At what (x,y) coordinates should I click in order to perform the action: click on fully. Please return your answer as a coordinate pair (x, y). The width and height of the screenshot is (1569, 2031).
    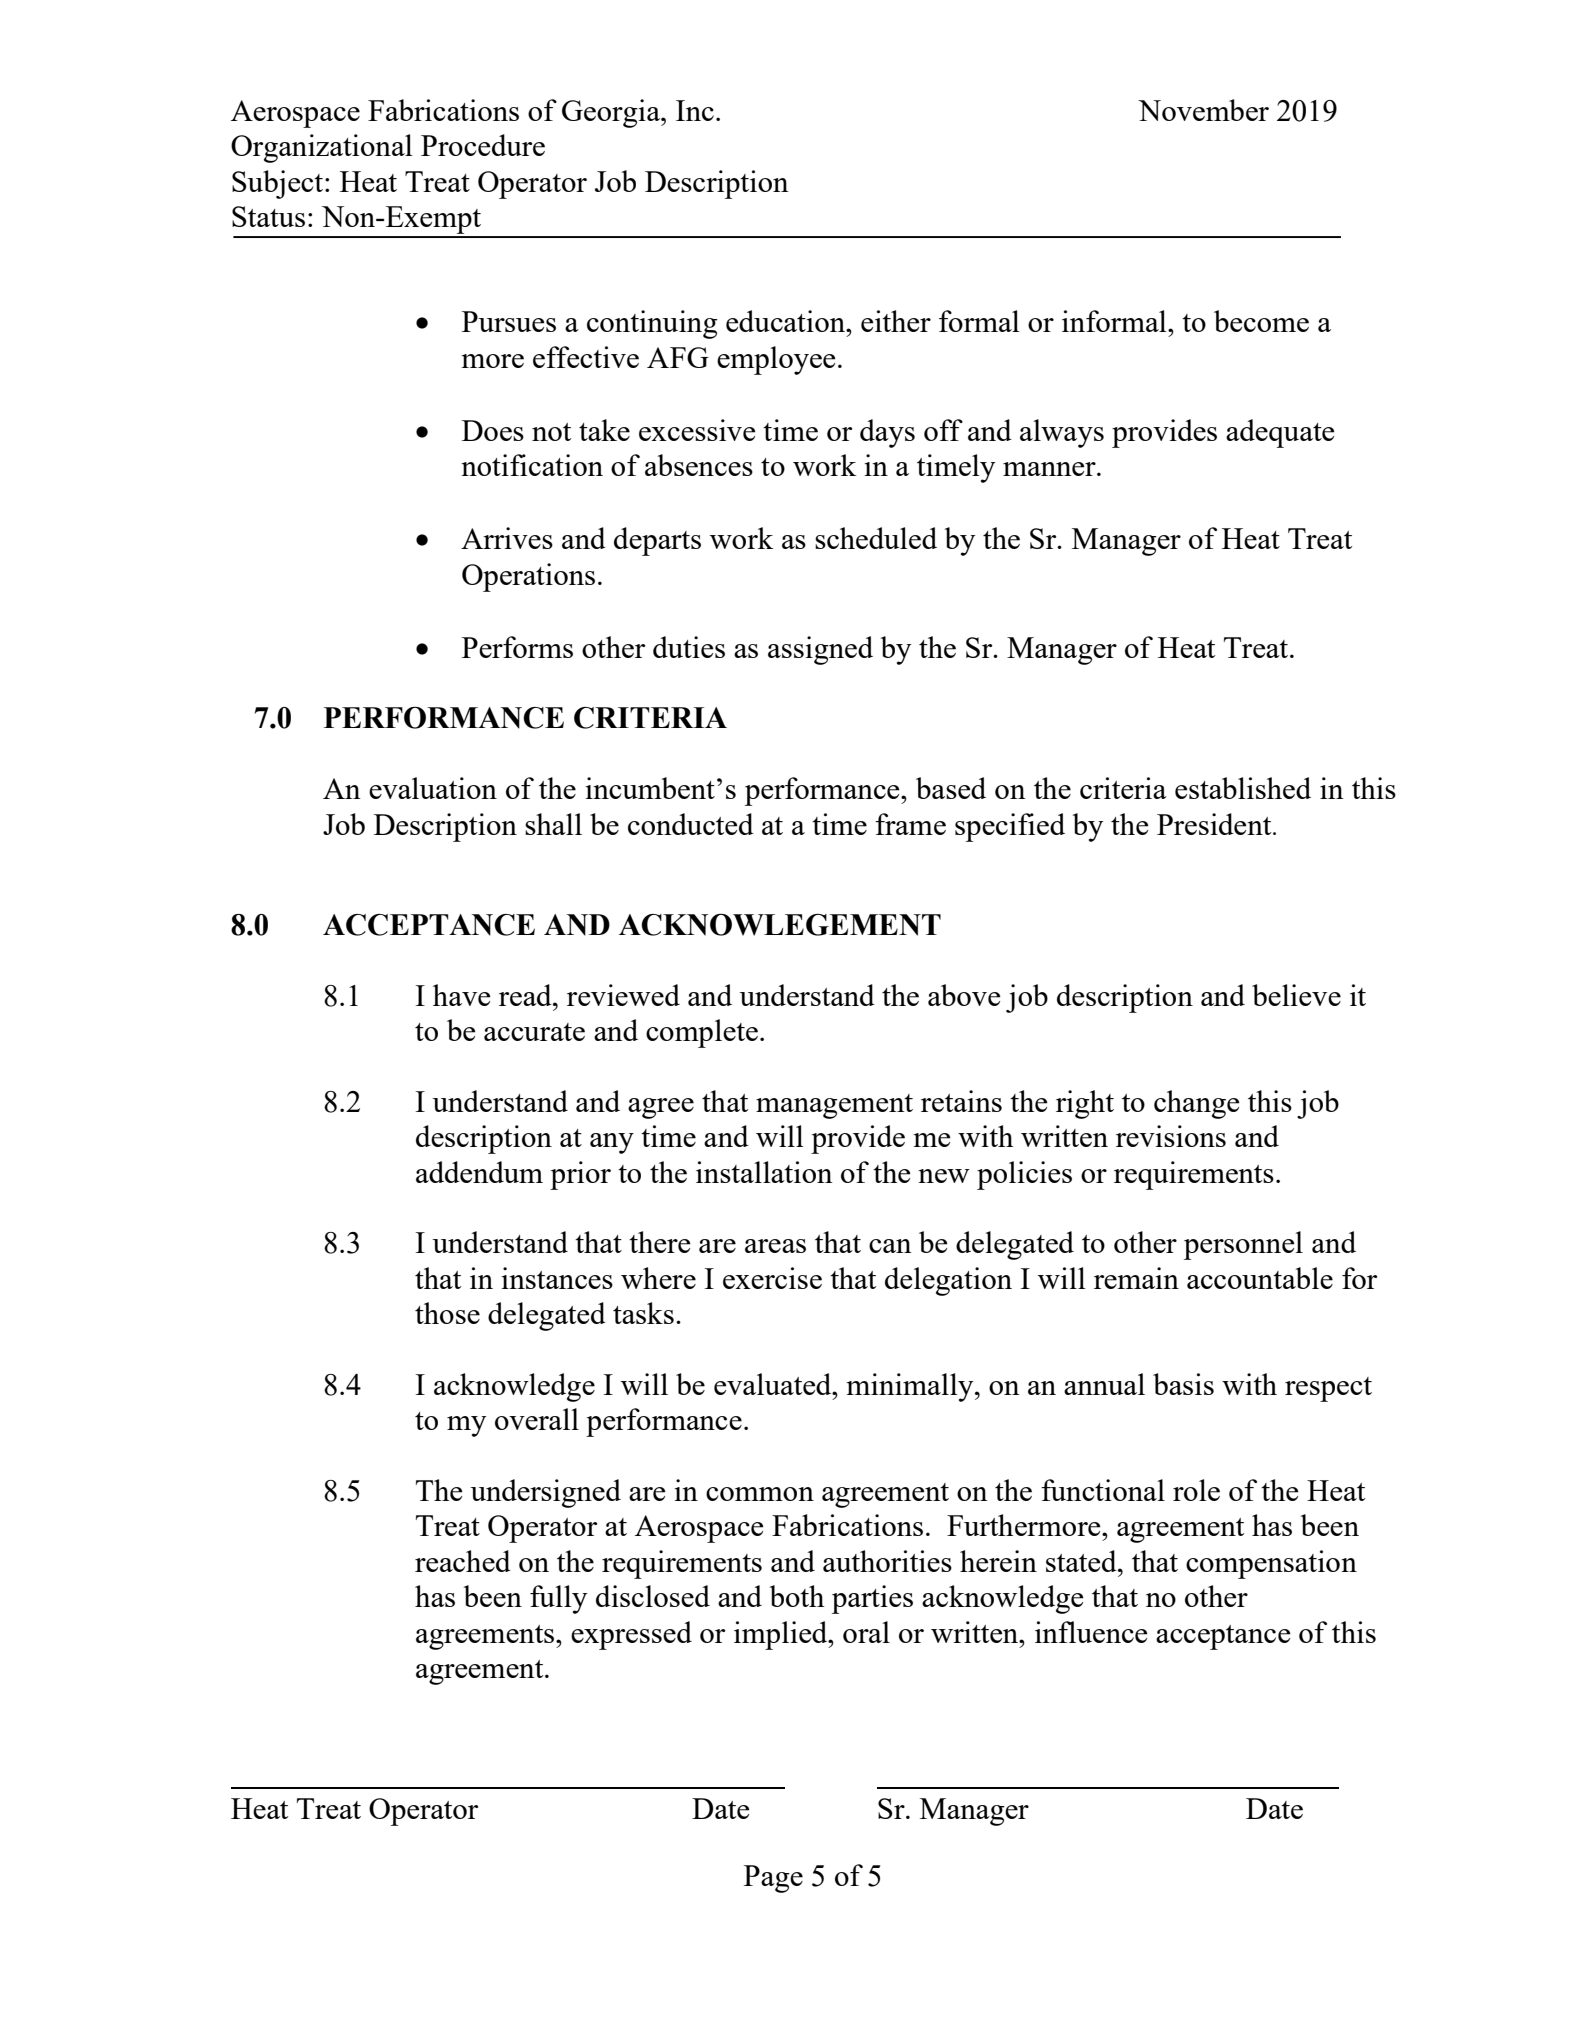
    Looking at the image, I should click on (558, 1599).
